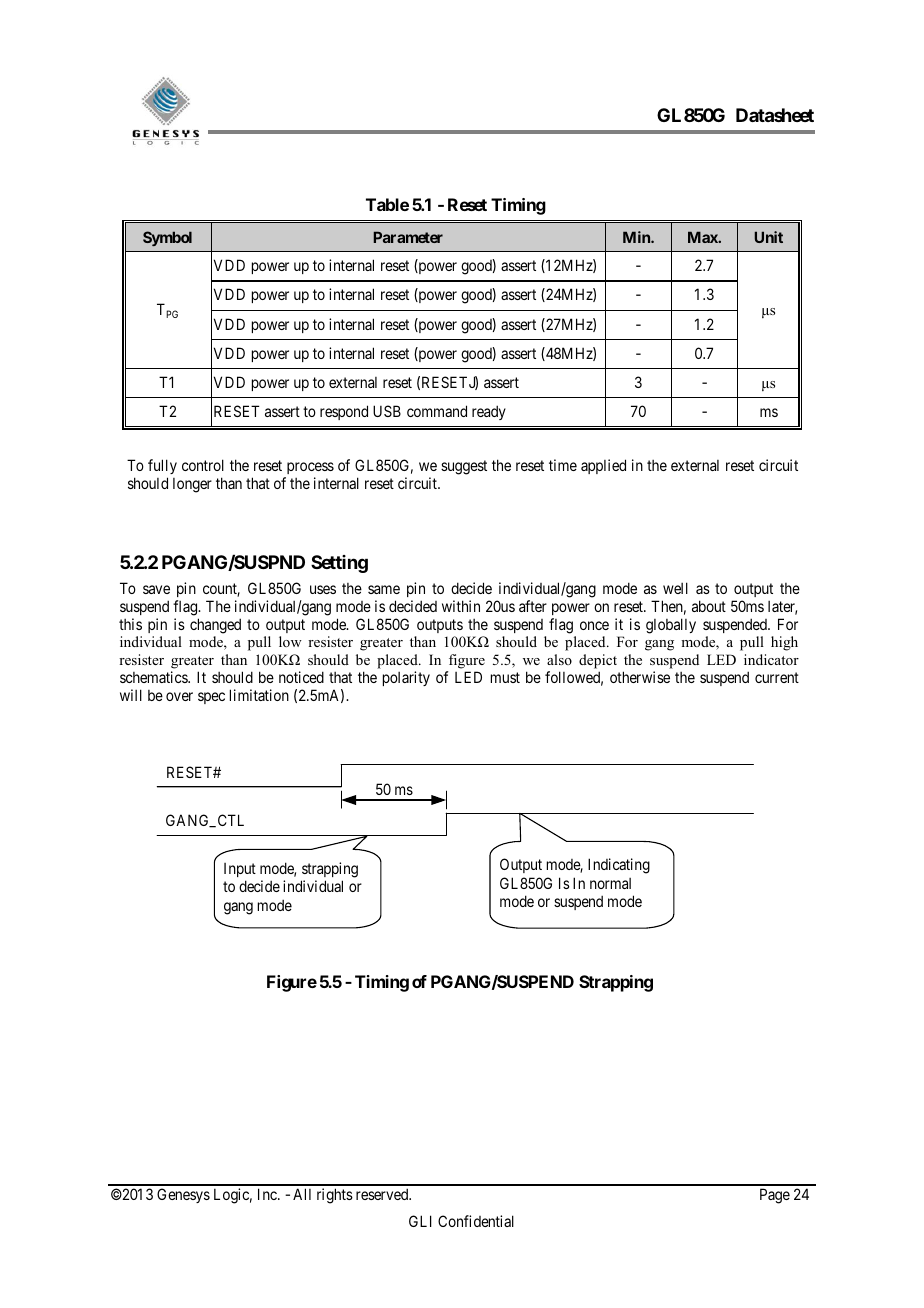 This screenshot has height=1308, width=924. What do you see at coordinates (775, 115) in the screenshot?
I see `Datasheet` at bounding box center [775, 115].
